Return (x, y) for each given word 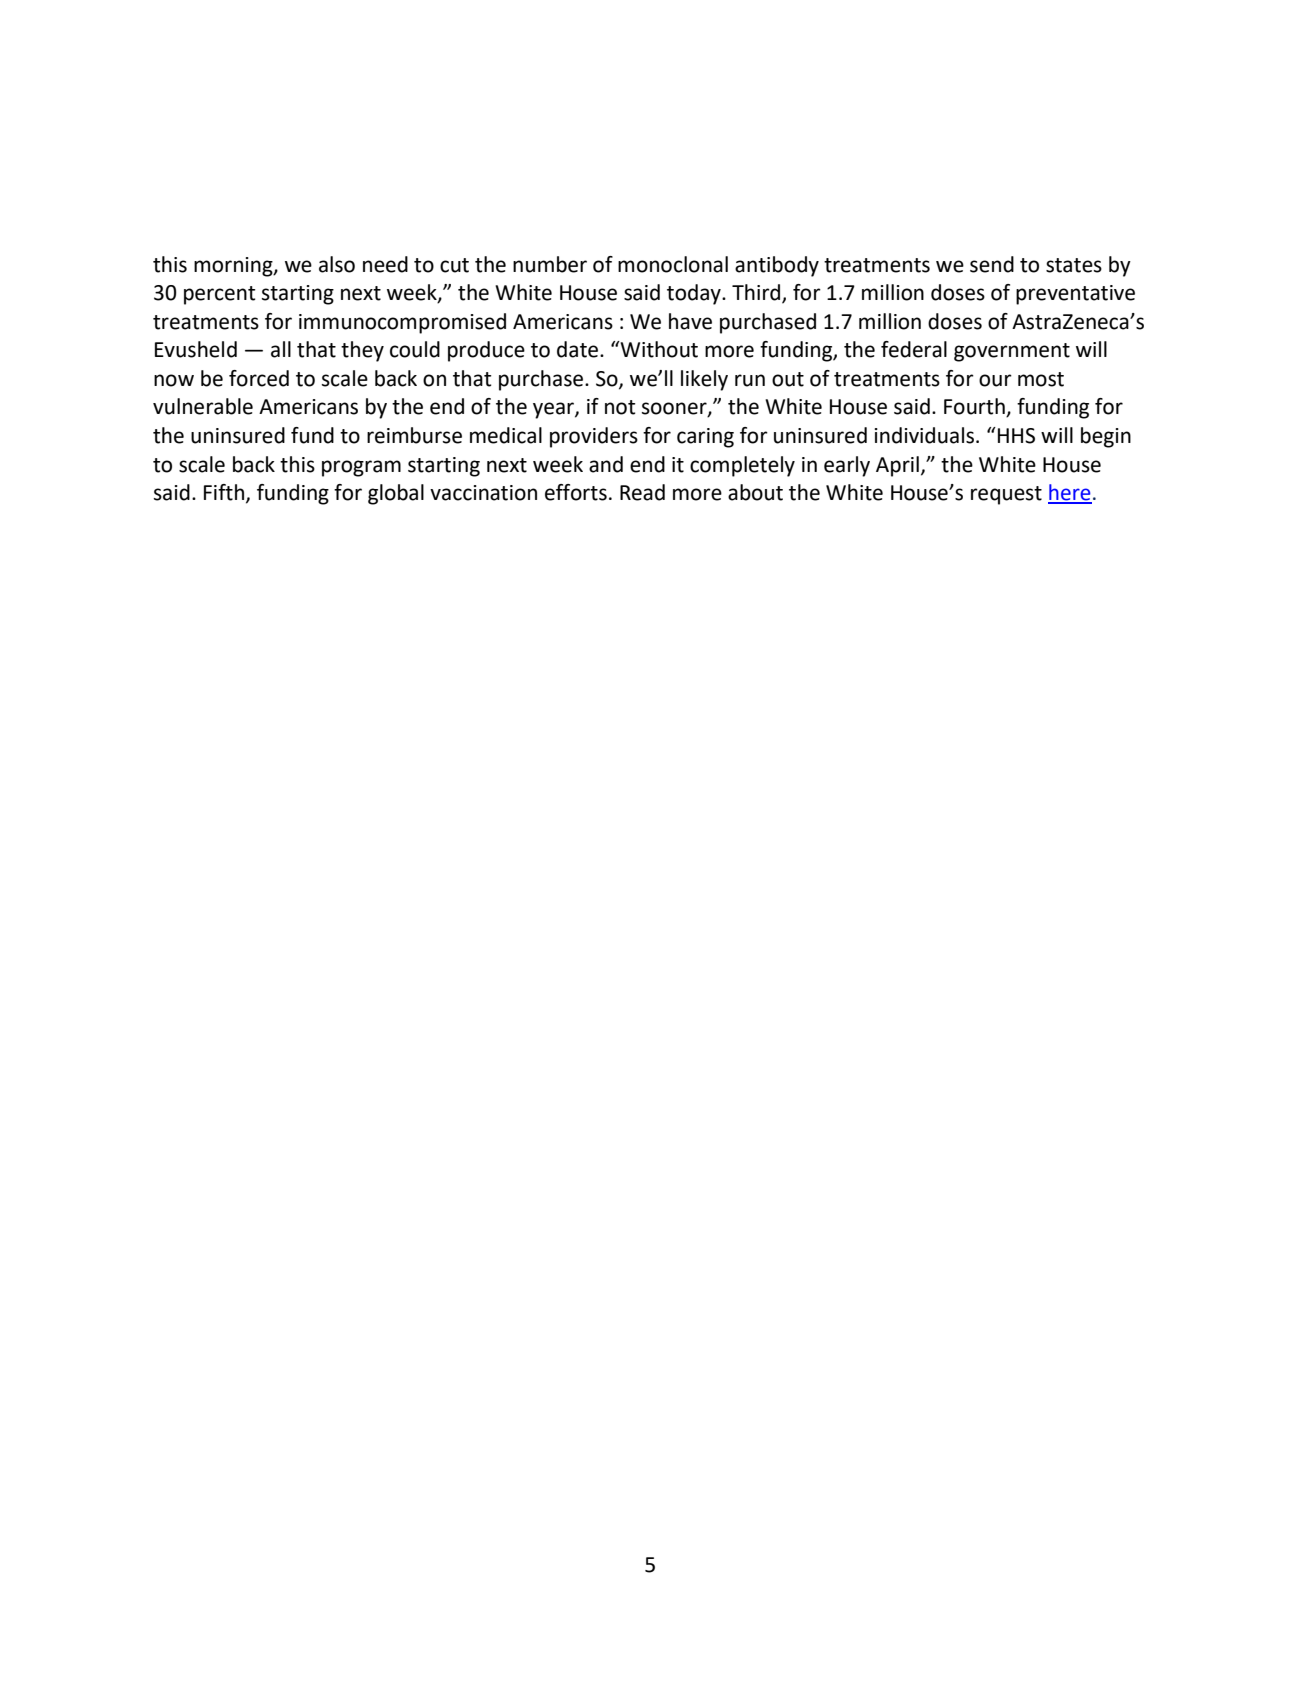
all (281, 349)
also (337, 264)
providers (594, 437)
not (620, 407)
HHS (1016, 436)
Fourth (975, 407)
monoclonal (673, 264)
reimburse (414, 435)
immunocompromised (402, 323)
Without (658, 349)
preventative (1075, 295)
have (690, 321)
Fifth (224, 492)
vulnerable (203, 406)
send (992, 264)
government (1012, 352)
